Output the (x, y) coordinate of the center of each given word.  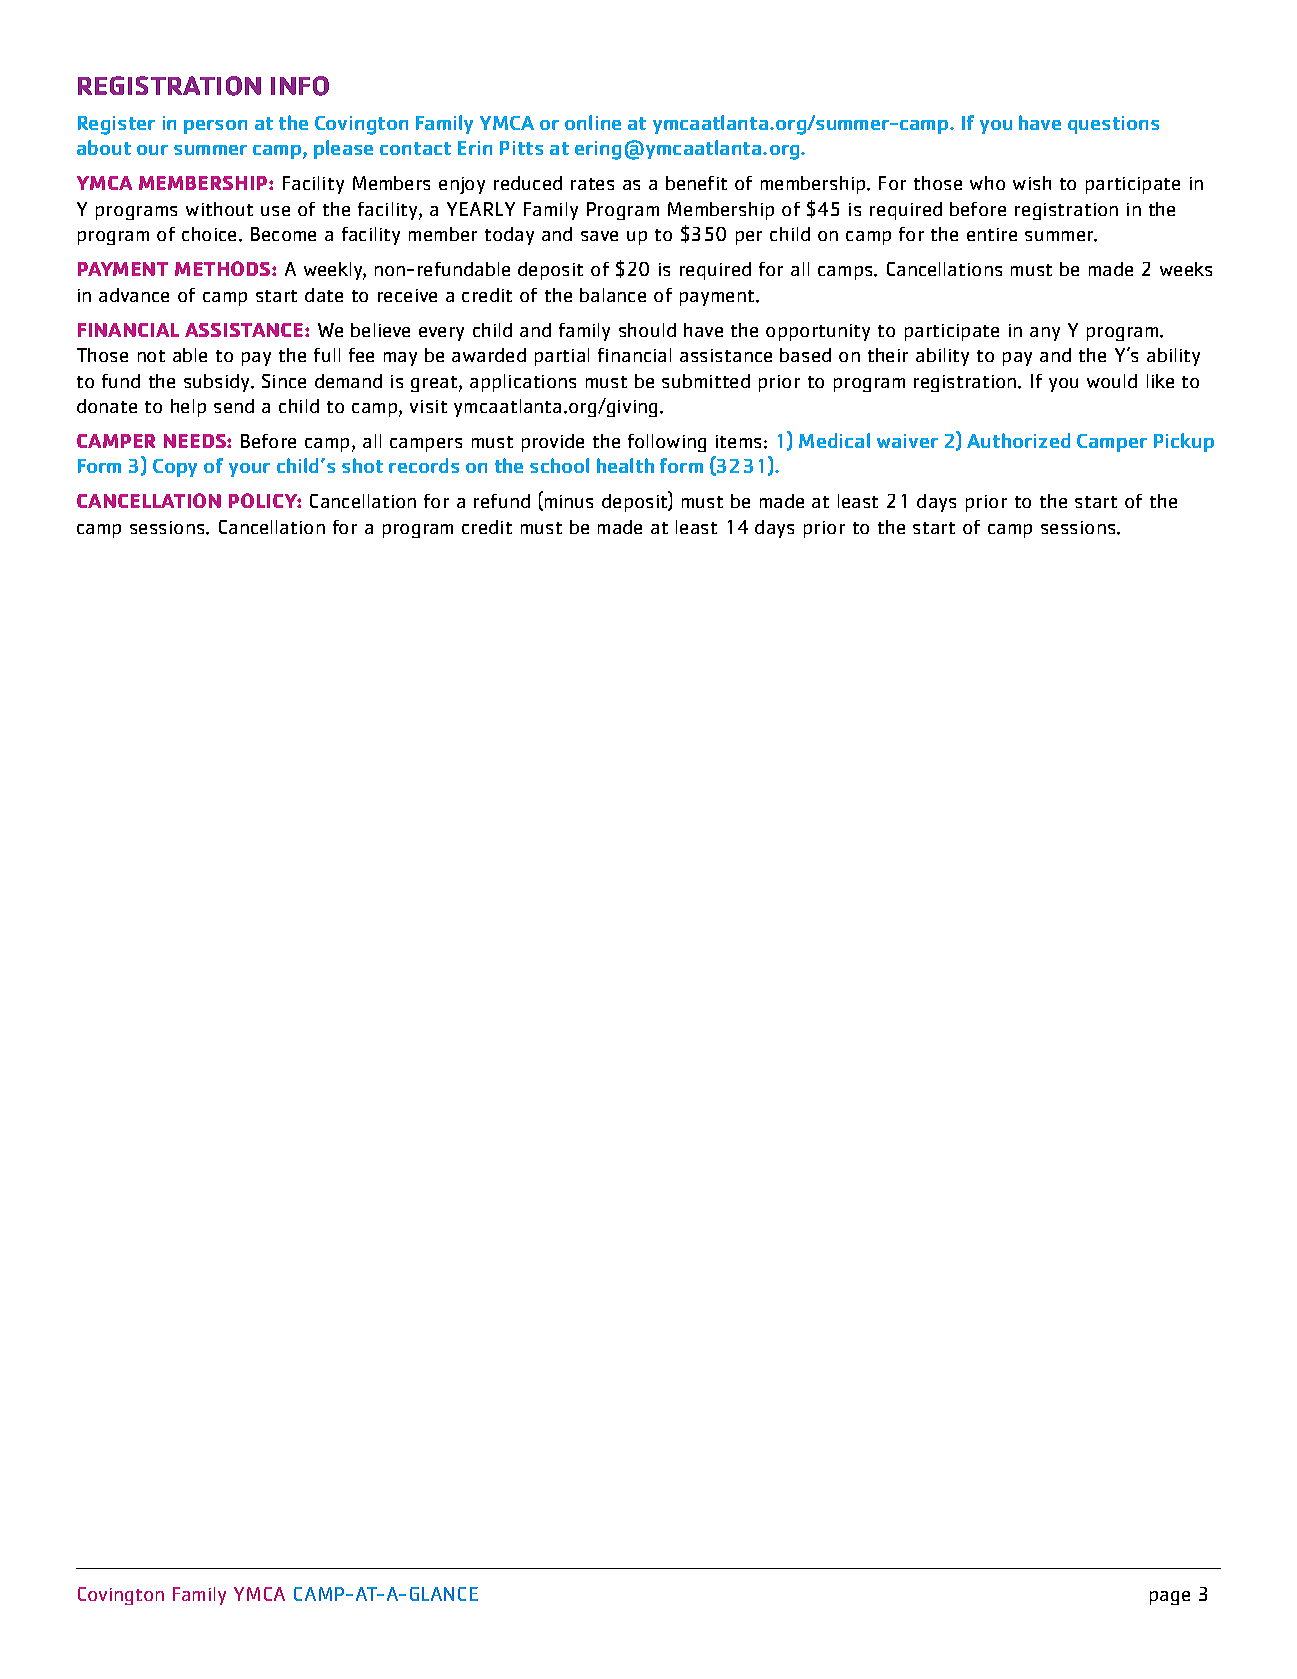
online (593, 122)
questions (1113, 125)
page (1170, 1598)
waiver (907, 441)
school (559, 465)
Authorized (1018, 440)
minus (567, 503)
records (424, 465)
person (215, 127)
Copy (175, 468)
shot (362, 465)
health (625, 465)
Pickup (1184, 442)
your (249, 470)
